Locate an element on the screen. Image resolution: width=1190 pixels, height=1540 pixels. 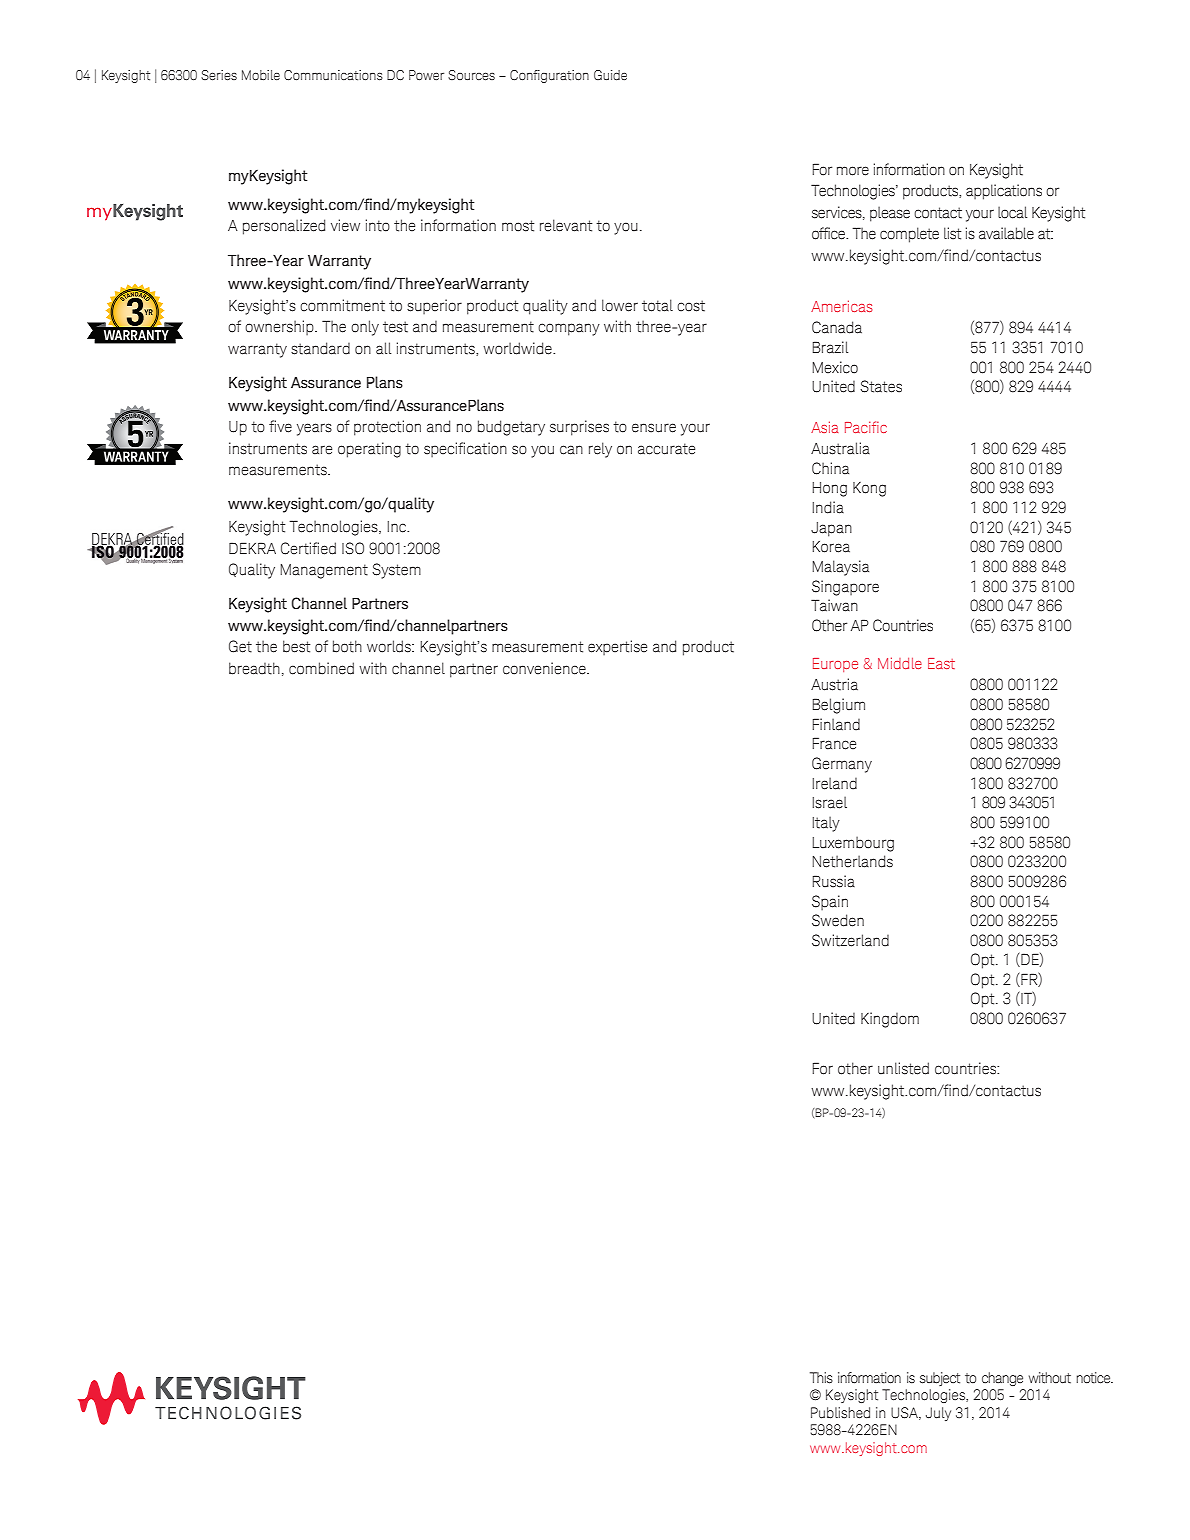
Published is located at coordinates (840, 1413).
